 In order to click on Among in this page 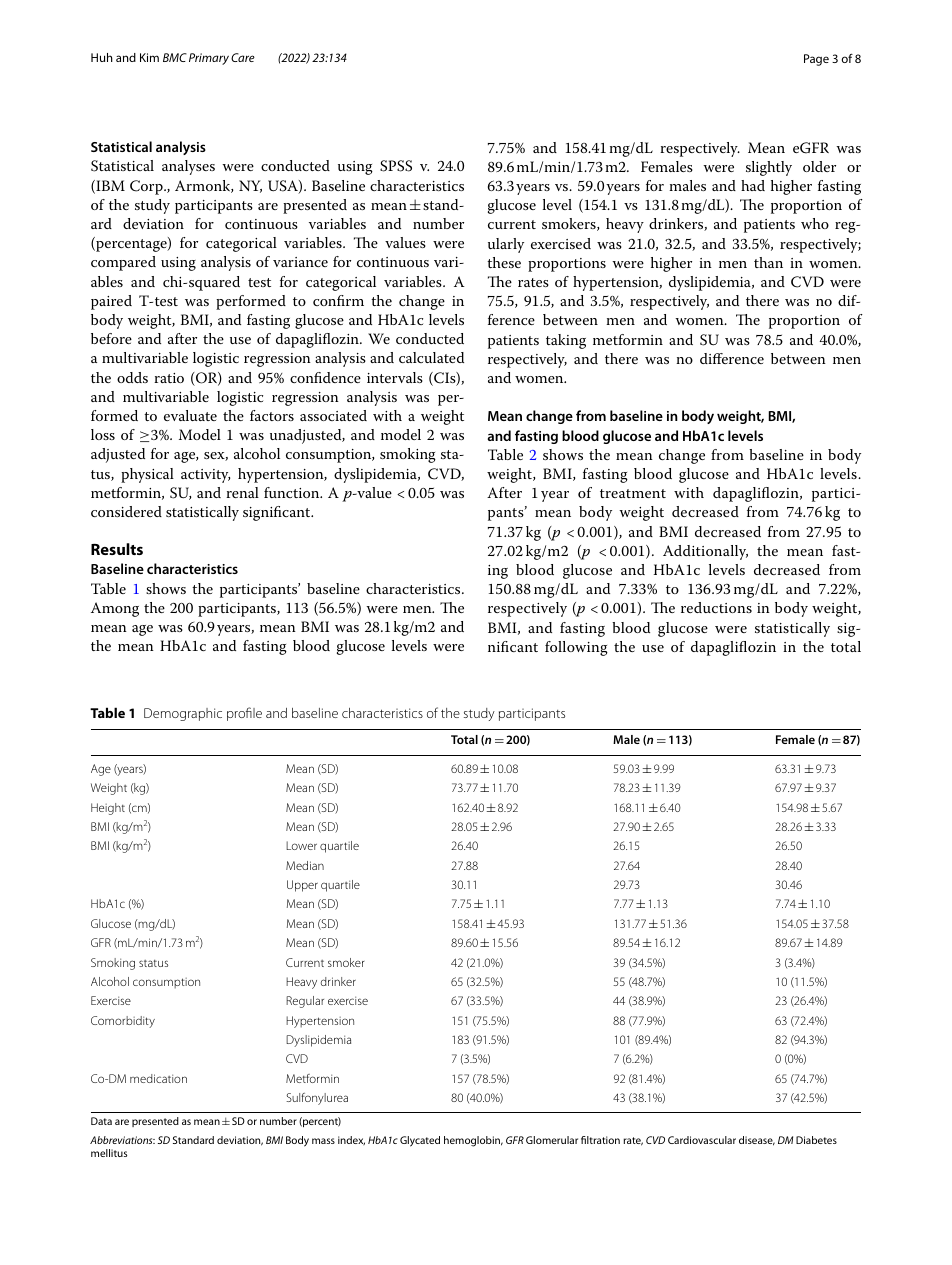, I will do `click(115, 609)`.
